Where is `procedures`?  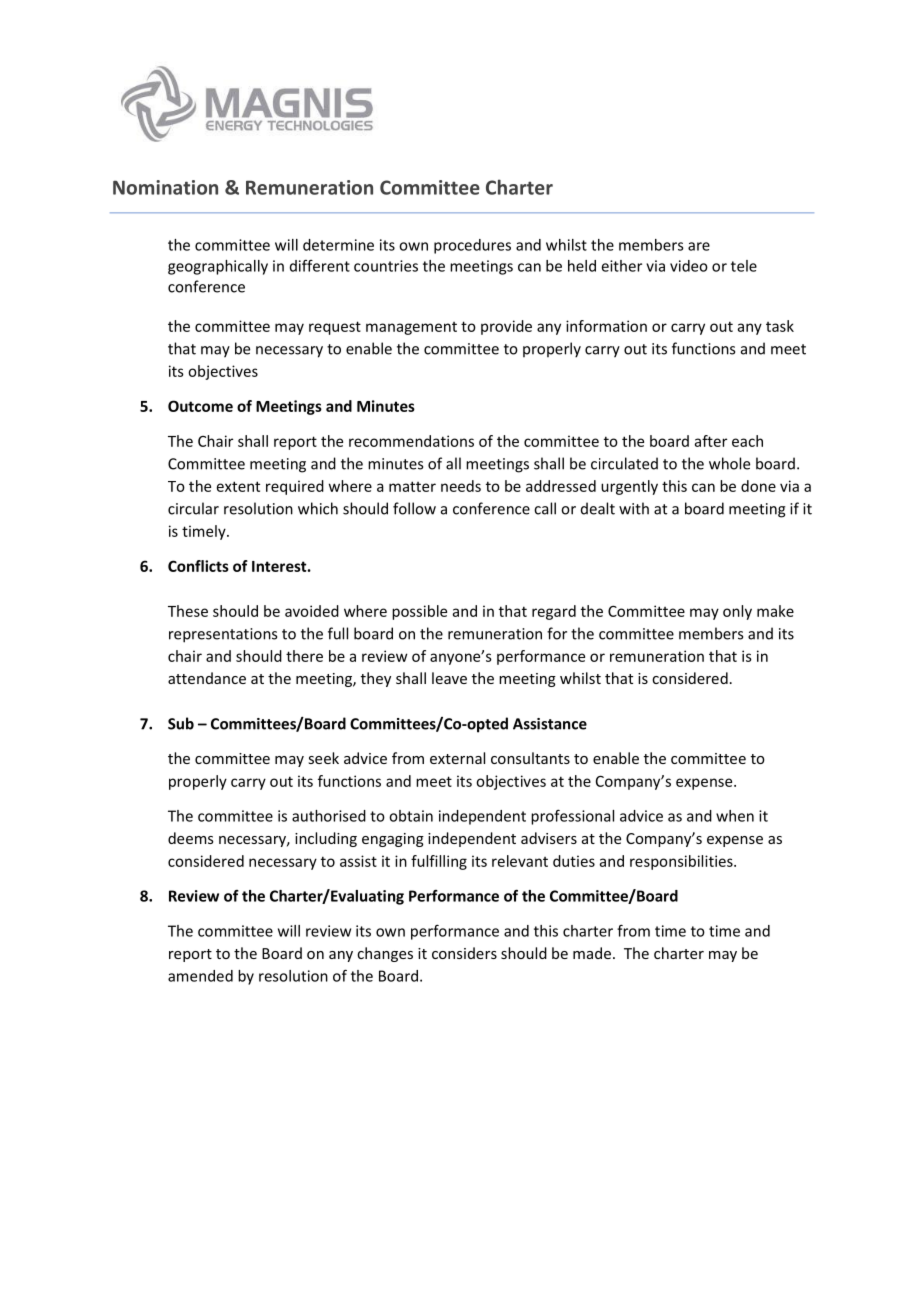
procedures is located at coordinates (472, 246).
